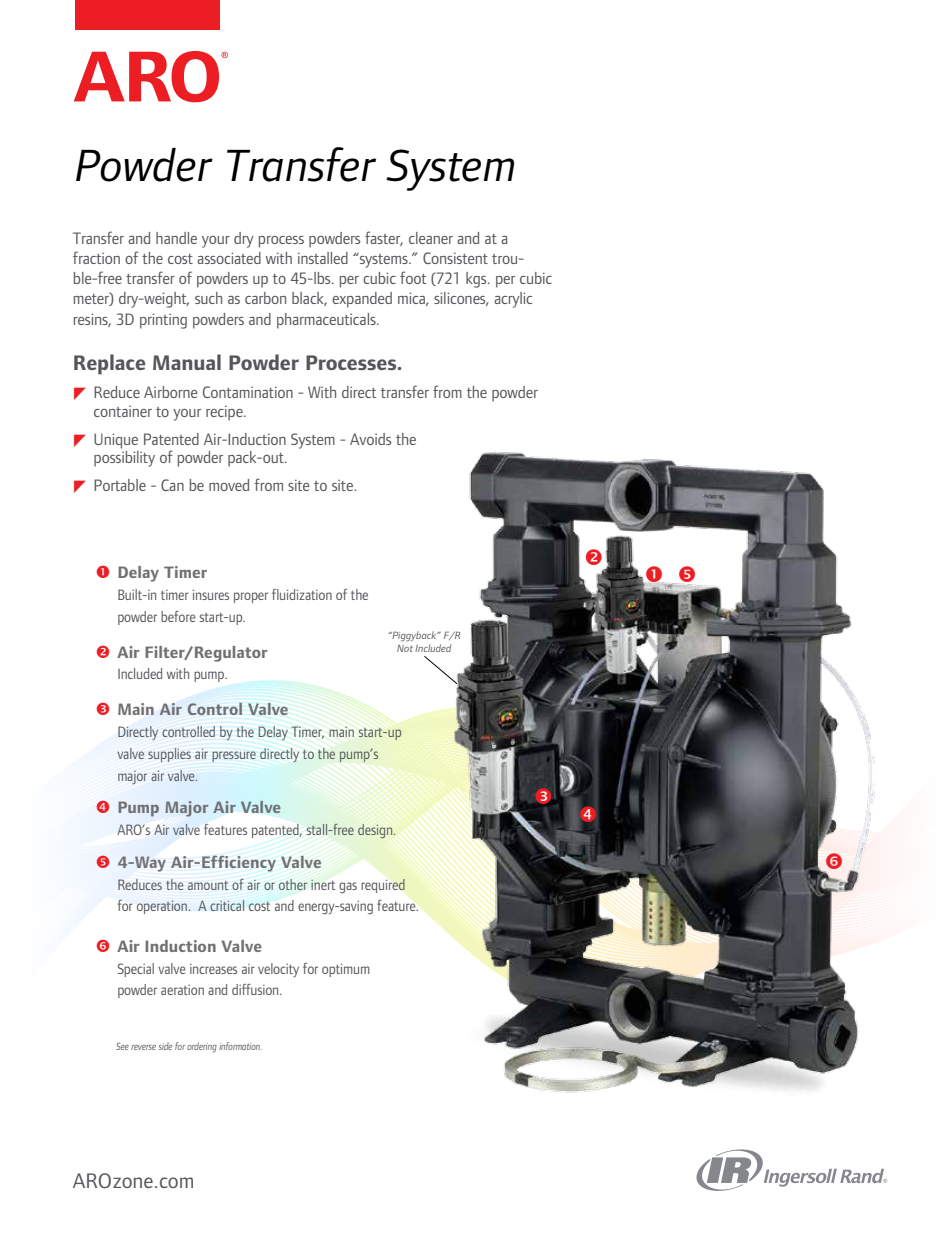 This document has width=952, height=1233. What do you see at coordinates (169, 755) in the document?
I see `supplies` at bounding box center [169, 755].
